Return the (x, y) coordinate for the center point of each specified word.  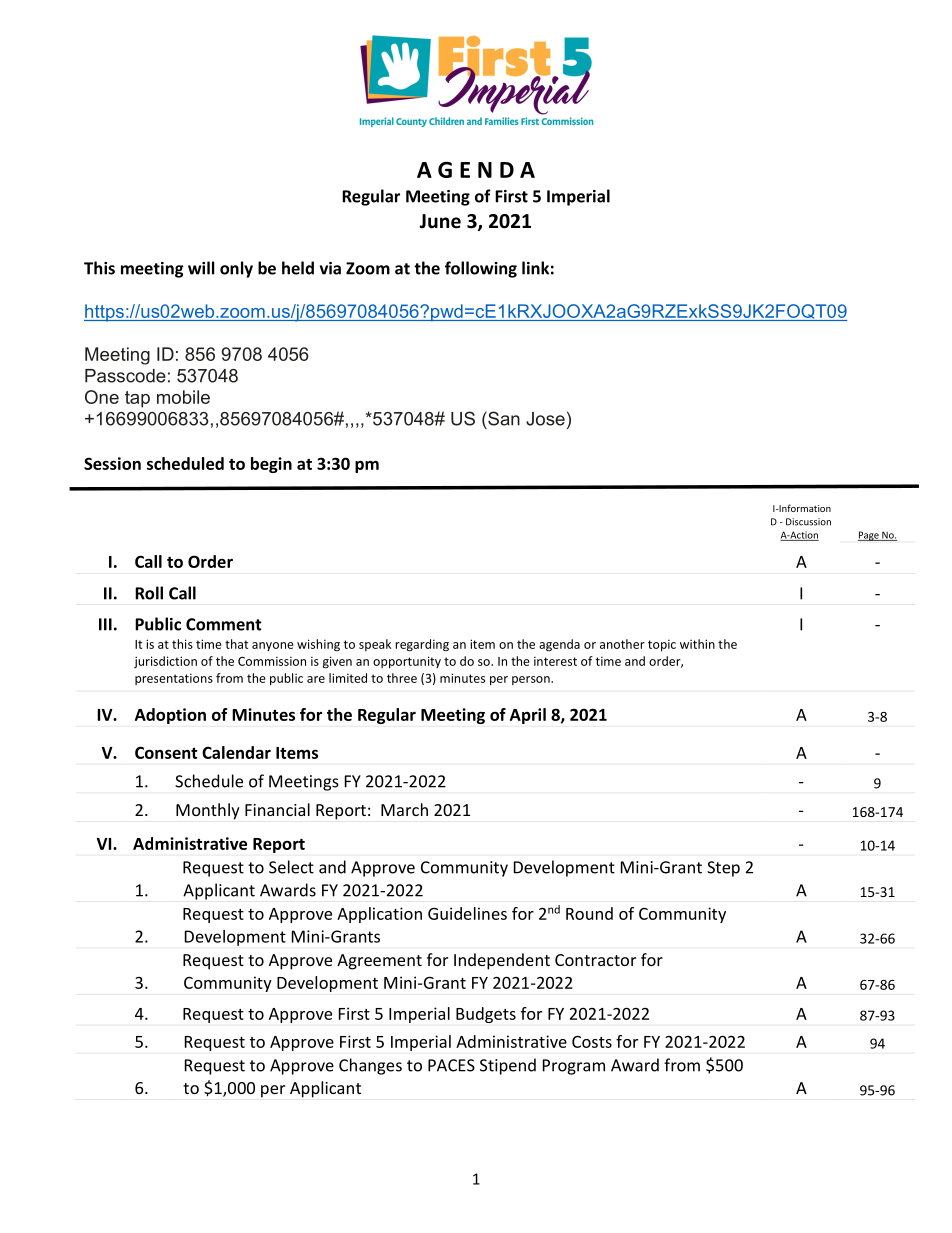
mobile (183, 397)
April (528, 716)
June (440, 221)
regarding (422, 645)
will (201, 268)
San (503, 418)
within (697, 644)
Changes (370, 1066)
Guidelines (467, 913)
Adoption (170, 716)
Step (723, 869)
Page (869, 536)
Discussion (808, 522)
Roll (149, 593)
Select (291, 867)
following (481, 269)
